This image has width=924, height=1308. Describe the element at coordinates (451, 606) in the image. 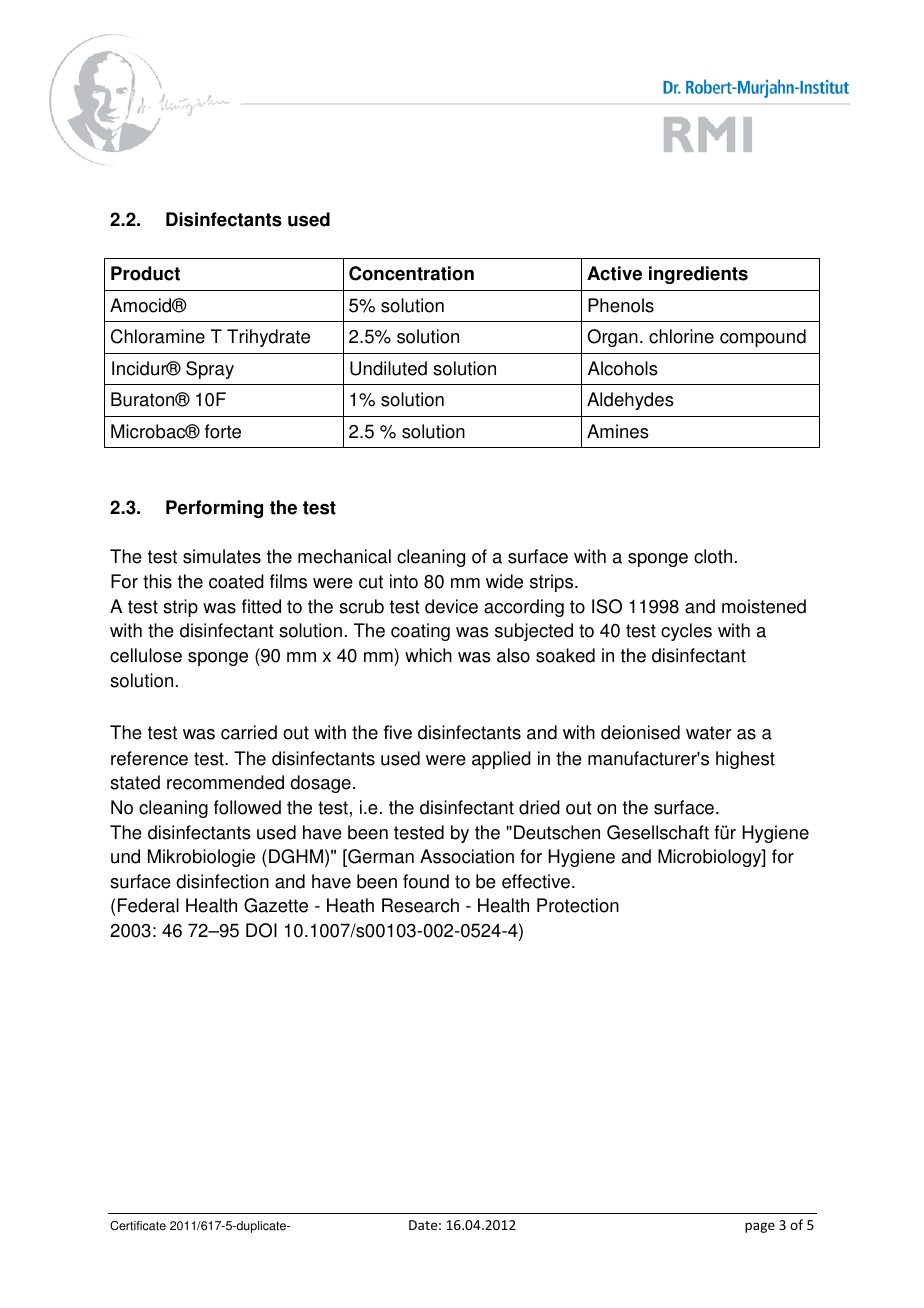

I see `device` at that location.
